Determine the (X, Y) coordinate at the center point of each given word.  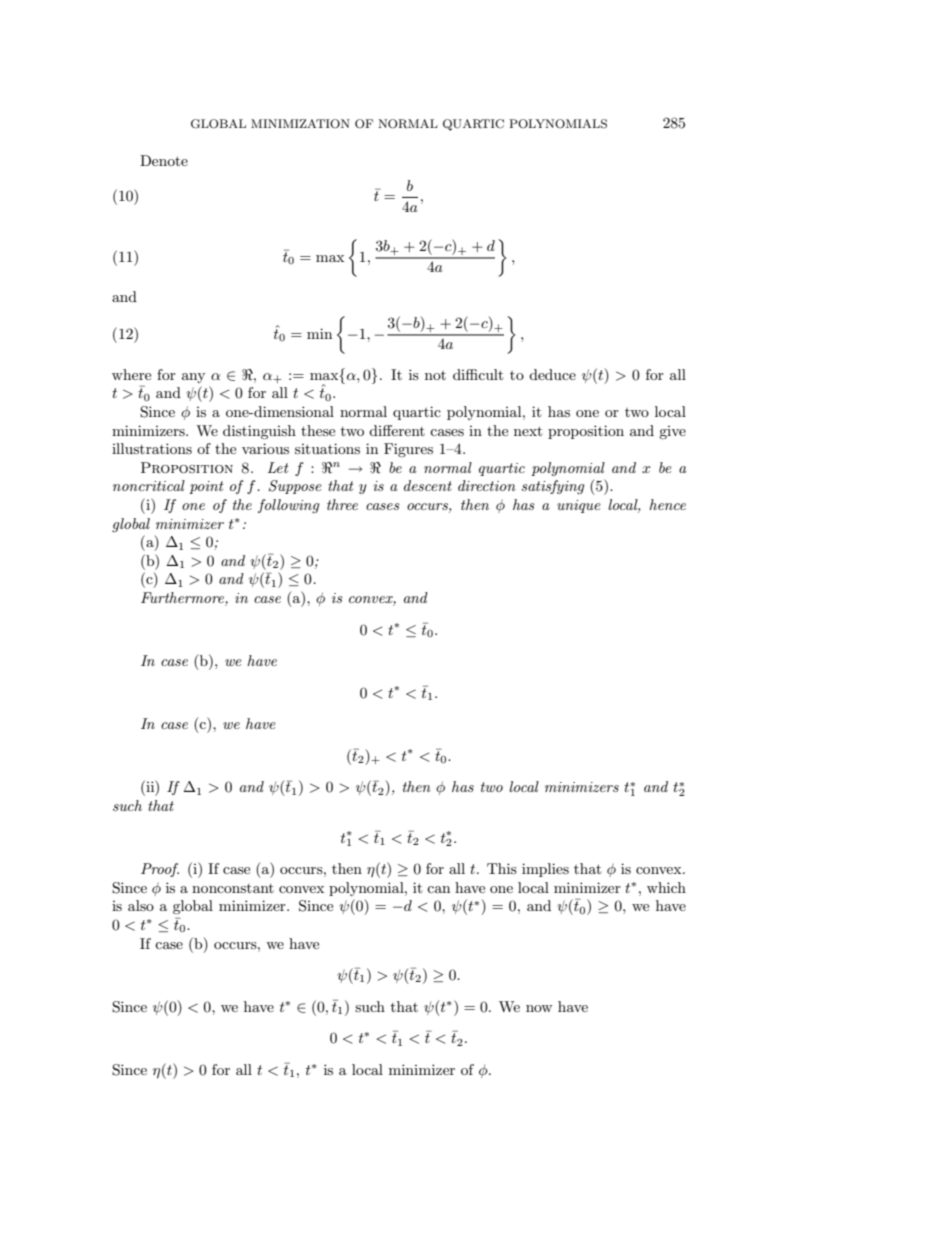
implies (545, 870)
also (141, 905)
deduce (552, 374)
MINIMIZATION (300, 124)
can (438, 889)
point (206, 487)
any (193, 378)
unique (579, 506)
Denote (164, 160)
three (342, 504)
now (539, 1008)
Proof (160, 870)
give (672, 432)
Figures (408, 450)
